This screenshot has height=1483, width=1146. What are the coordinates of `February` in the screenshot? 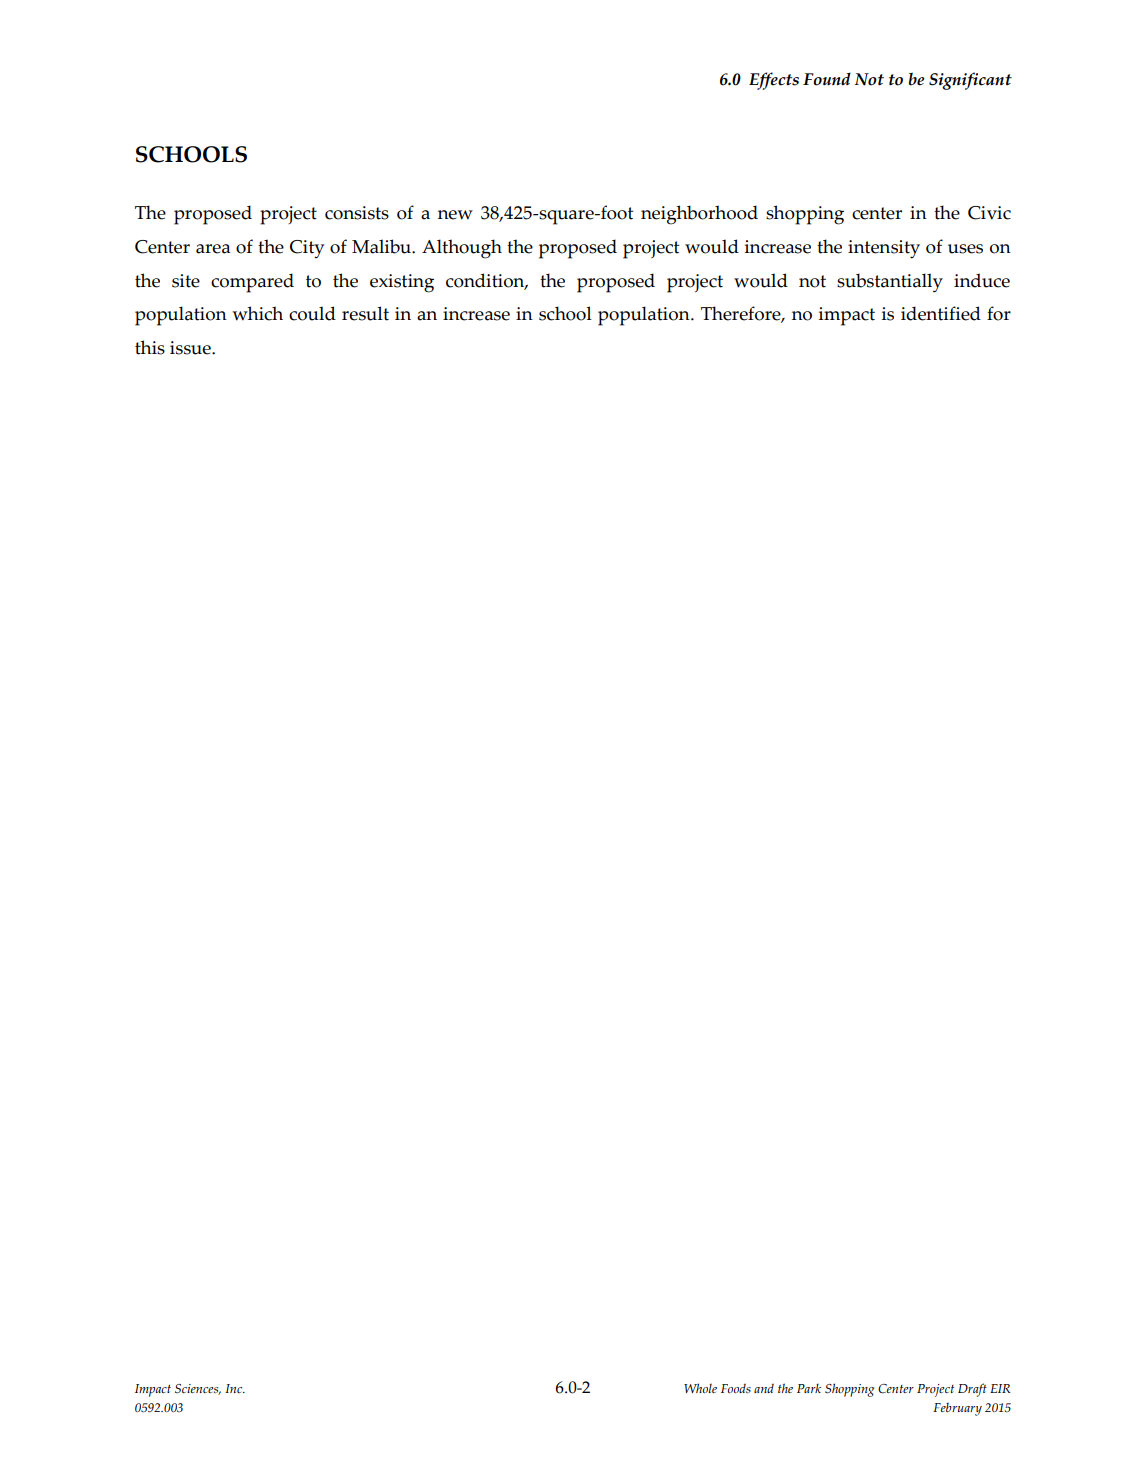 It's located at (957, 1409).
